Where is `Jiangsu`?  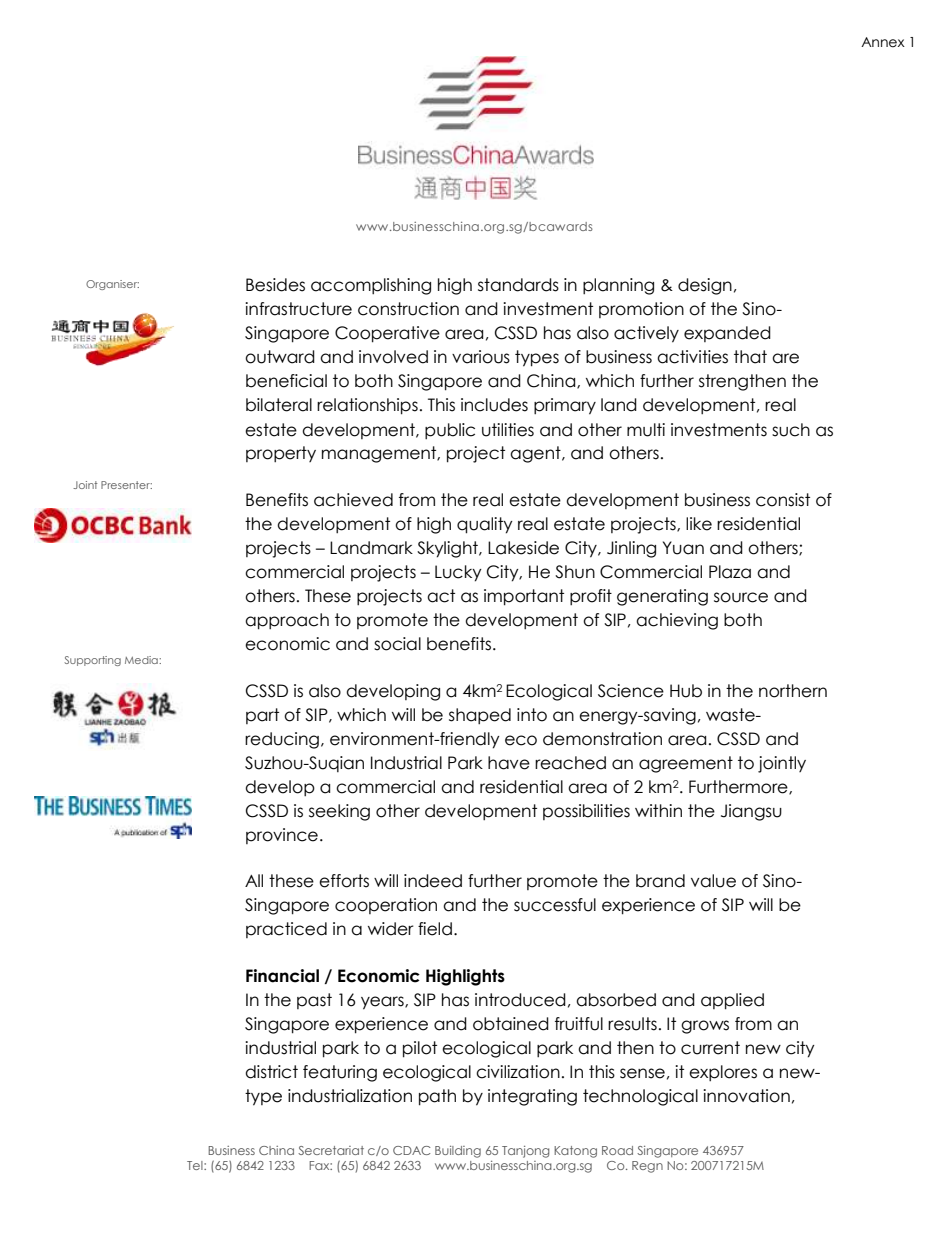 Jiangsu is located at coordinates (751, 812).
